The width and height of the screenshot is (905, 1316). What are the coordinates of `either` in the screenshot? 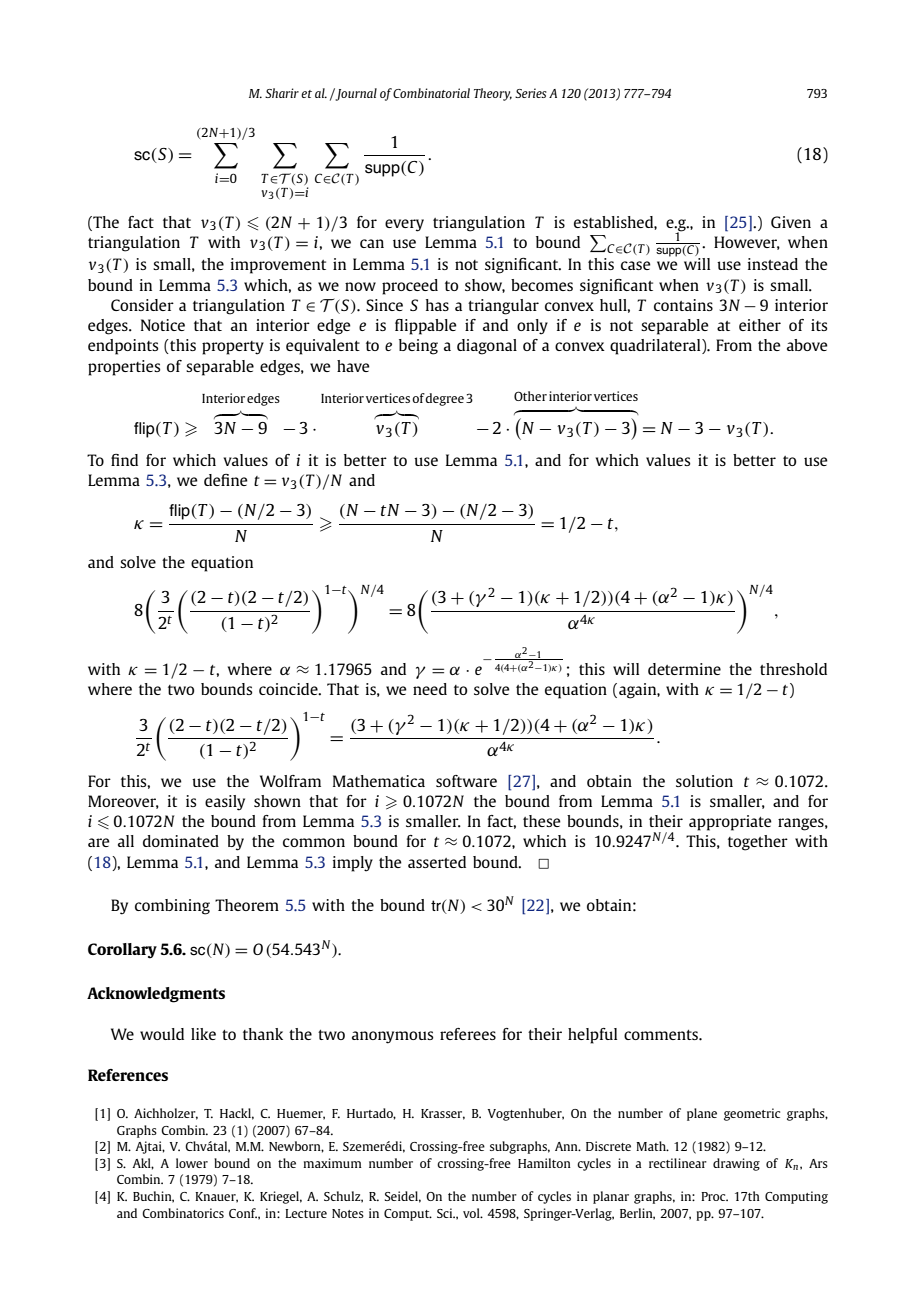 It's located at (760, 325).
